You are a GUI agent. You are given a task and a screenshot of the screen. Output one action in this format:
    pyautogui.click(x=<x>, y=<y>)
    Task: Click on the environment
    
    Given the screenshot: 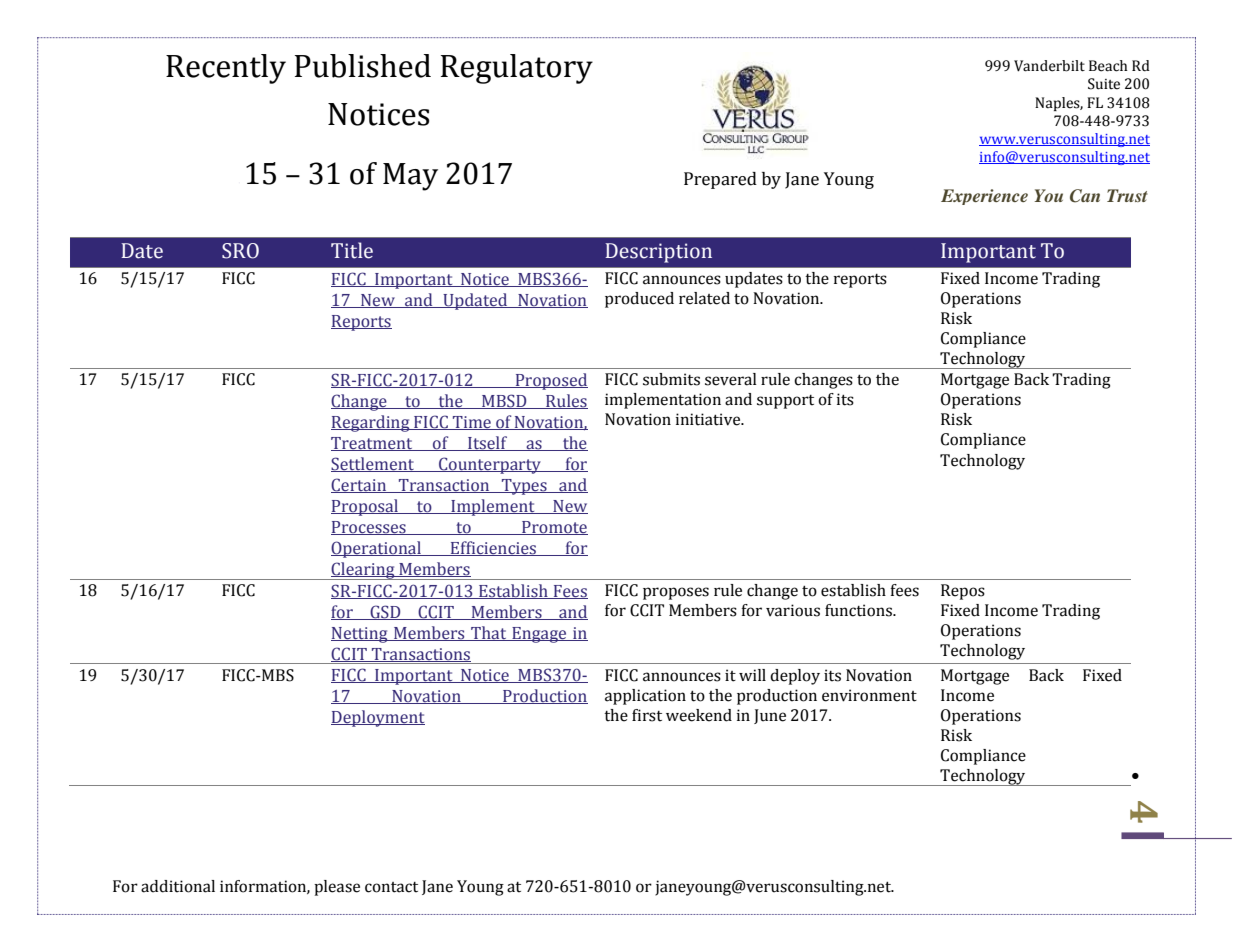 What is the action you would take?
    pyautogui.click(x=869, y=695)
